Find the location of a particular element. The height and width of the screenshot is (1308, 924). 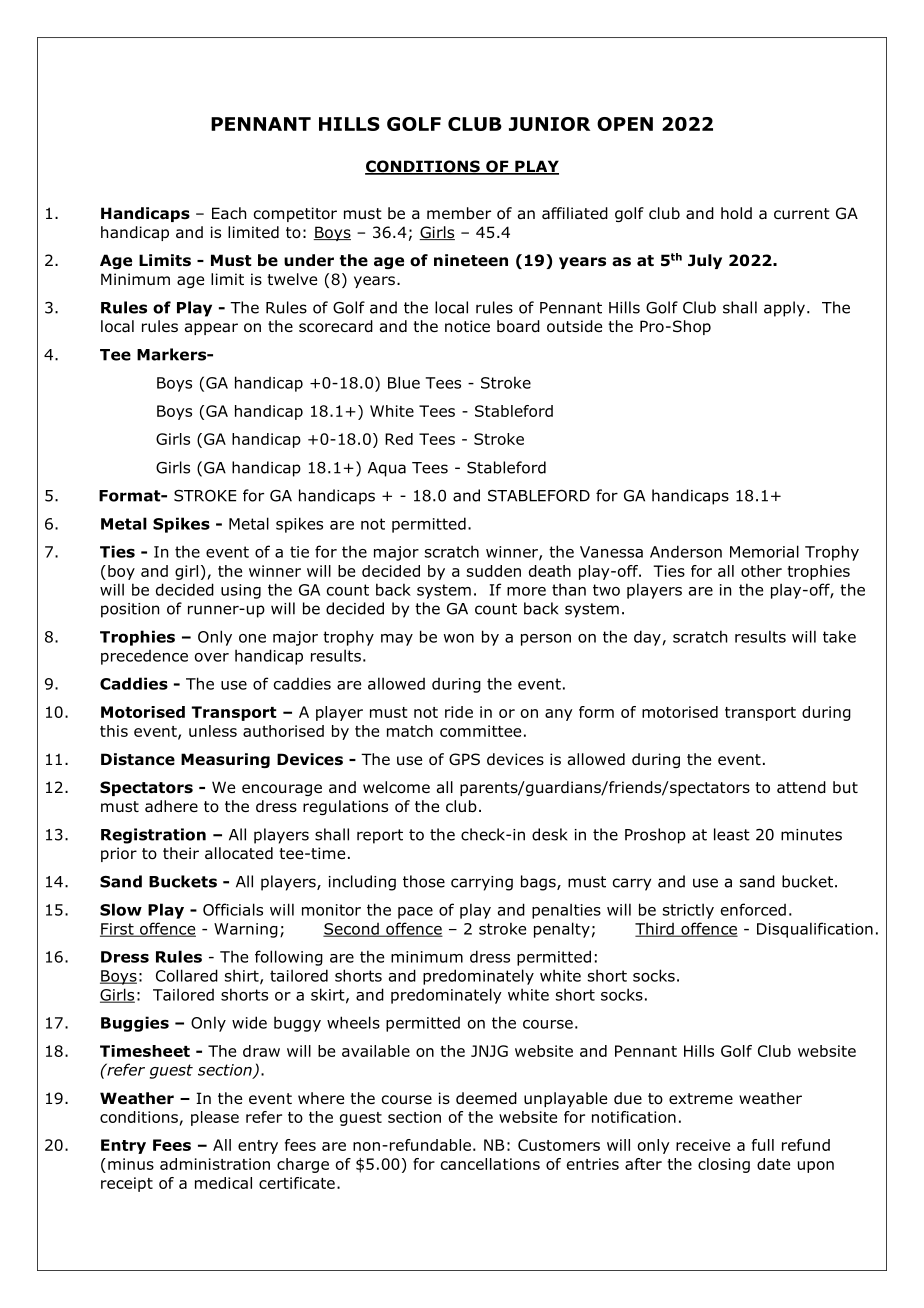

Memorial is located at coordinates (764, 551).
